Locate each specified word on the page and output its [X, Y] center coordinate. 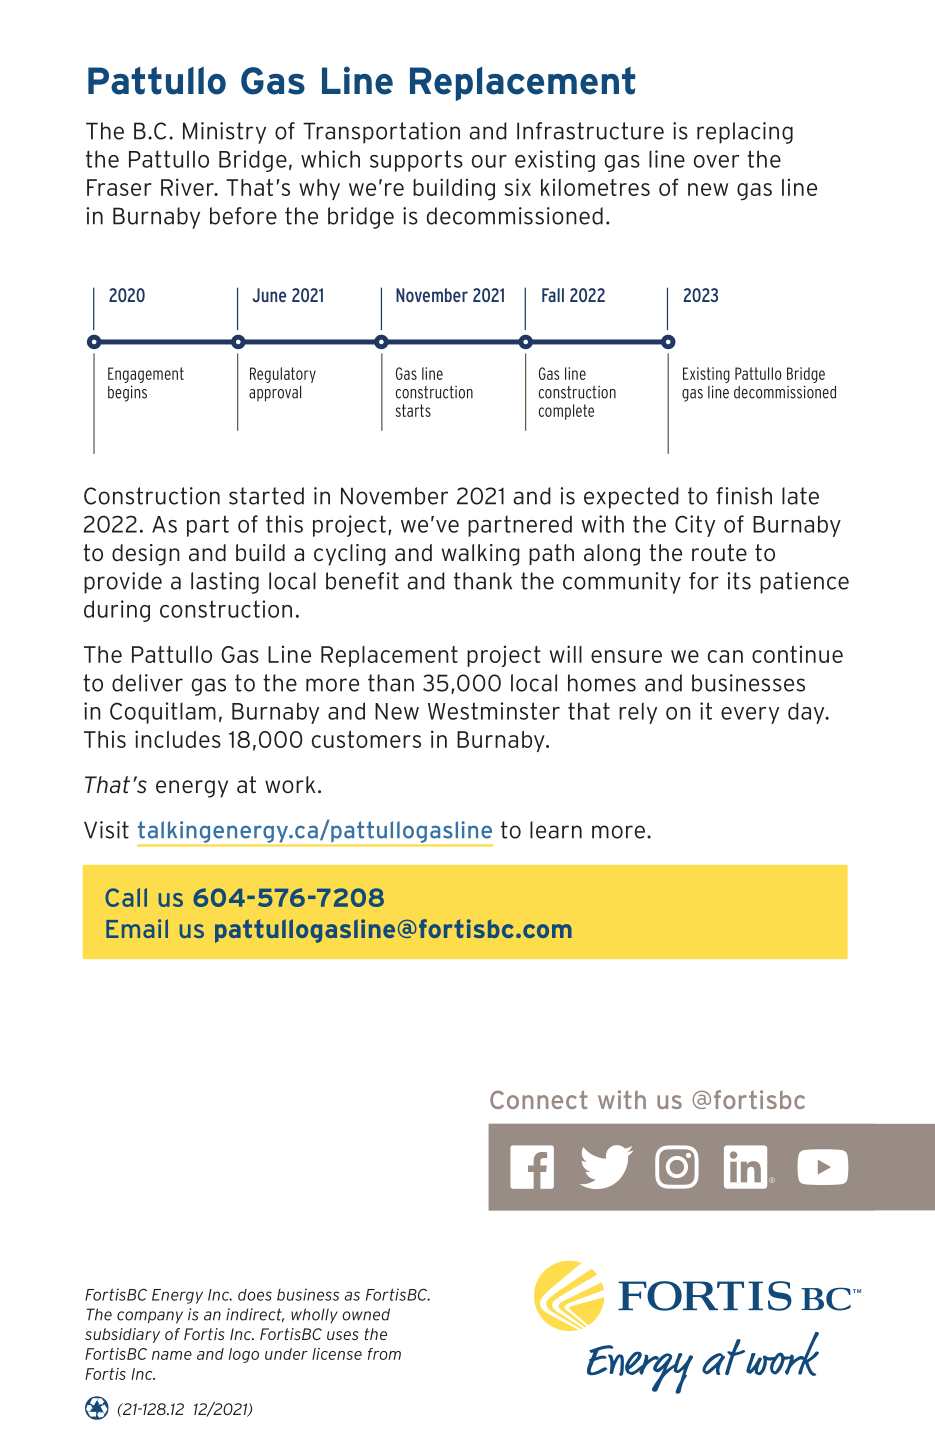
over [716, 161]
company [150, 1317]
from [384, 1354]
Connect [539, 1099]
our [489, 161]
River [188, 187]
